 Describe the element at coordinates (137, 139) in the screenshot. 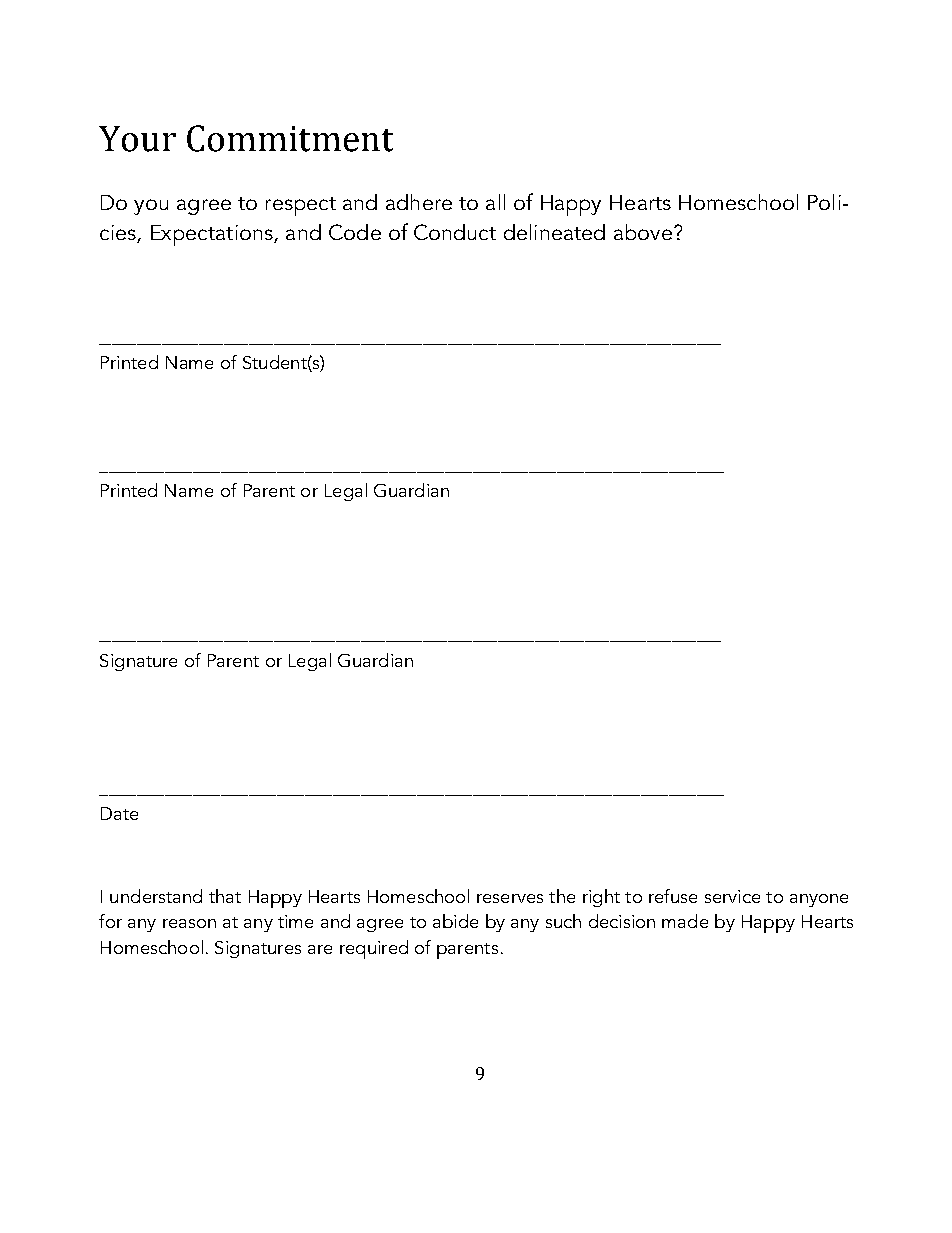

I see `Your` at that location.
